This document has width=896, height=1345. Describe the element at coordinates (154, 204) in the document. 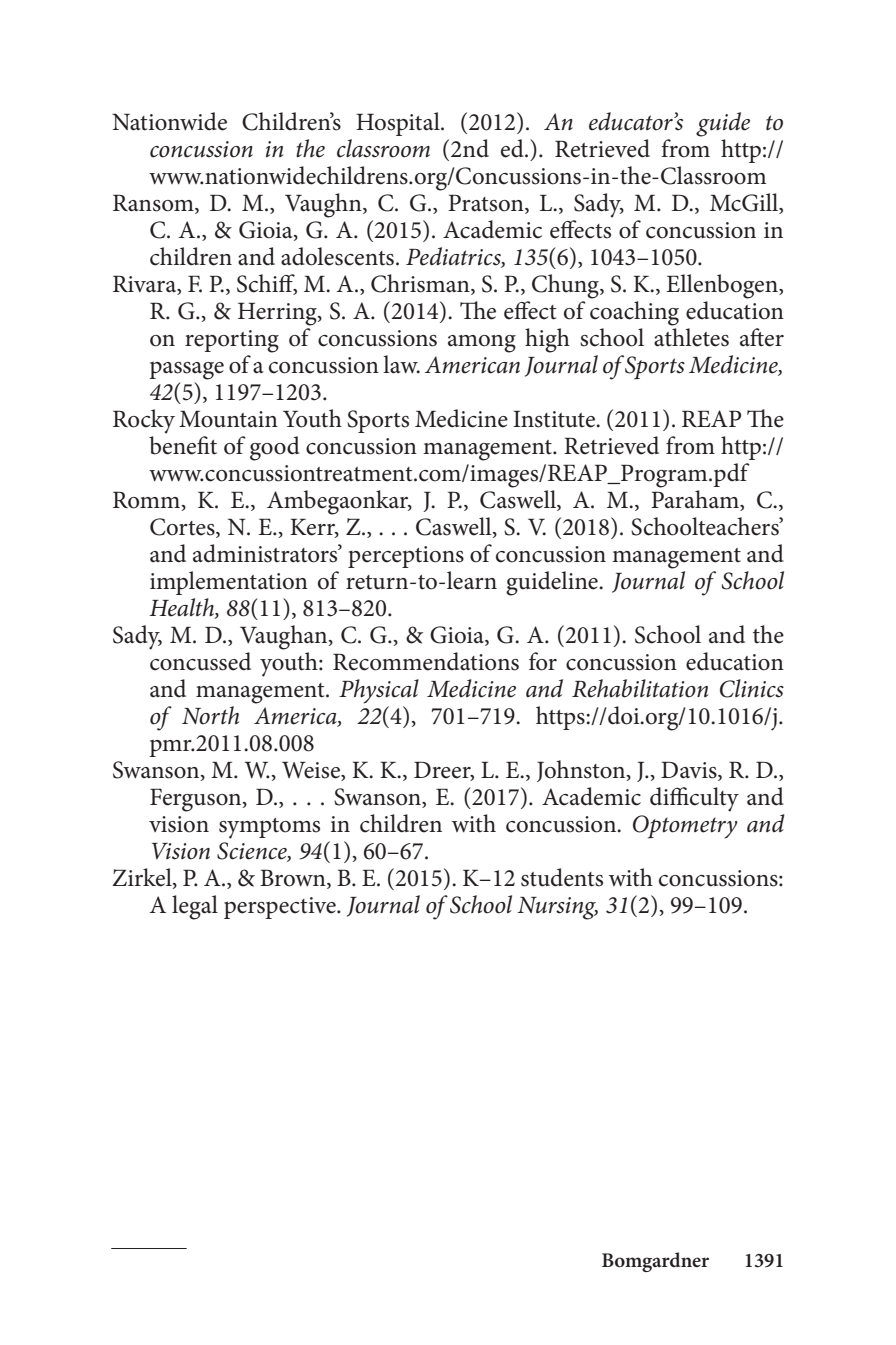

I see `Ransom` at that location.
